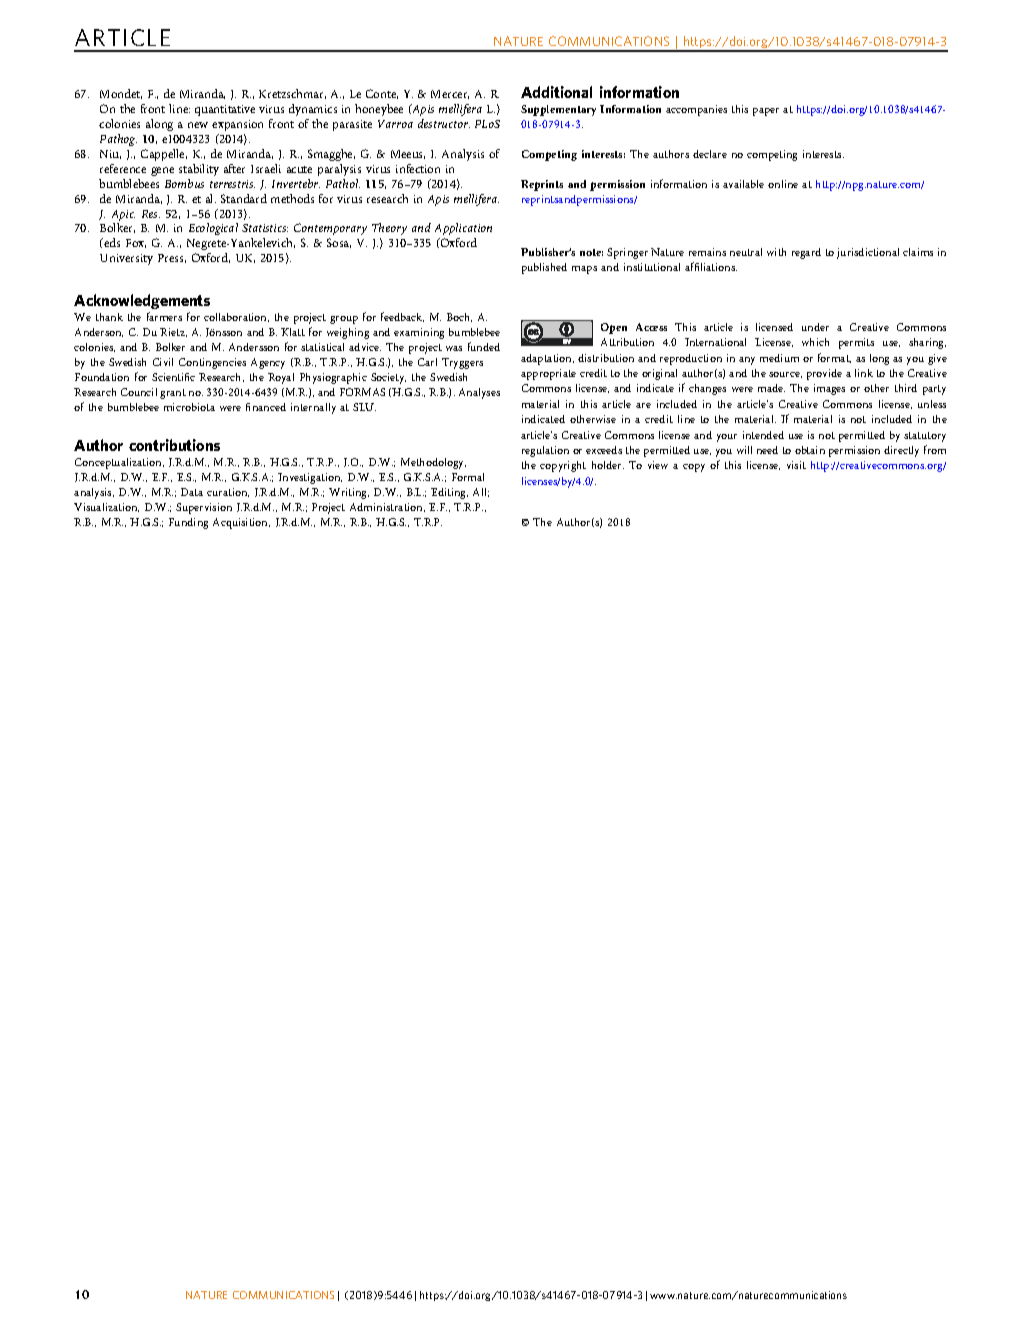 The width and height of the screenshot is (1022, 1343). I want to click on Supplementary, so click(558, 110).
